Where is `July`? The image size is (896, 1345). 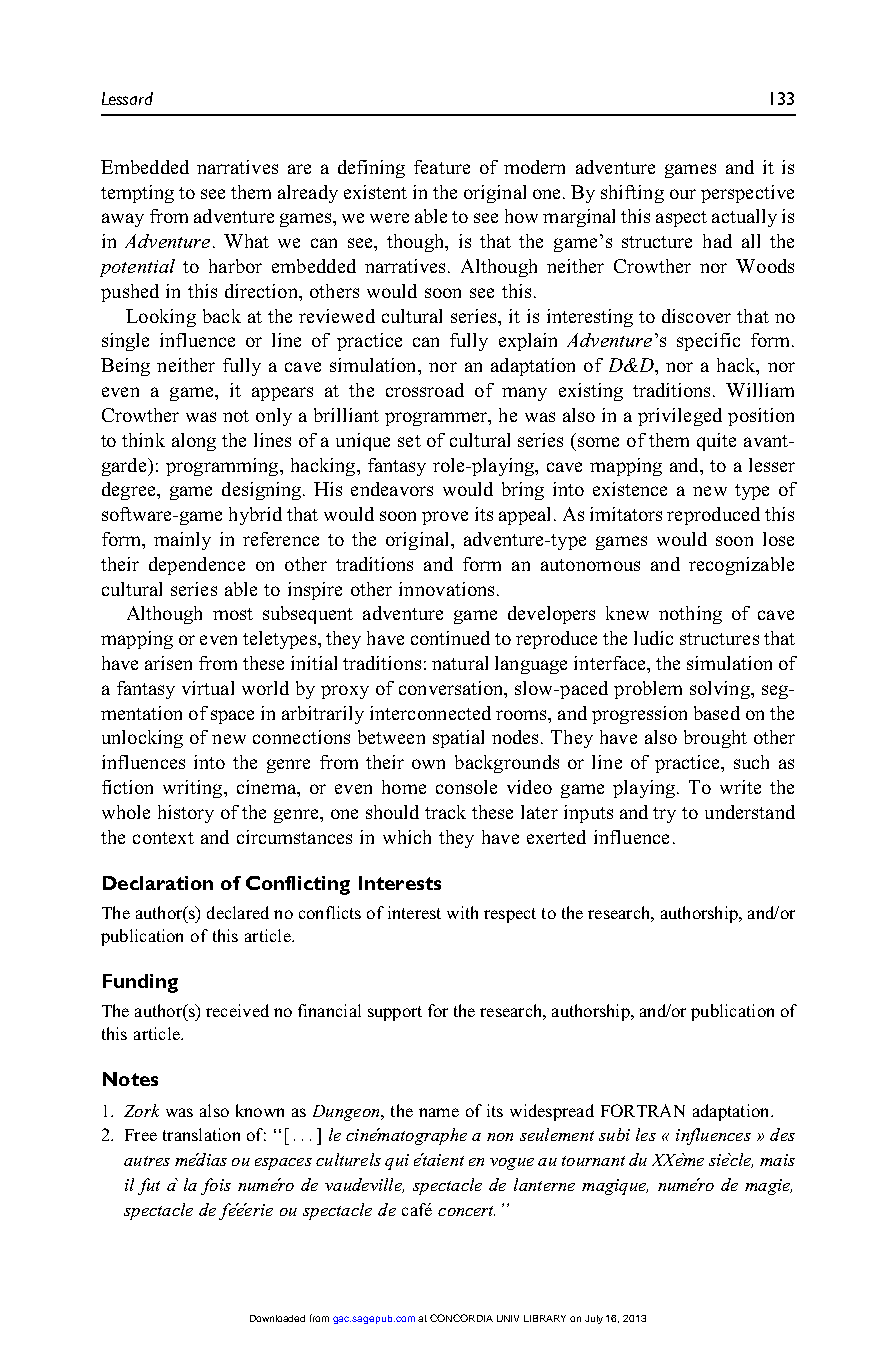 July is located at coordinates (594, 1319).
